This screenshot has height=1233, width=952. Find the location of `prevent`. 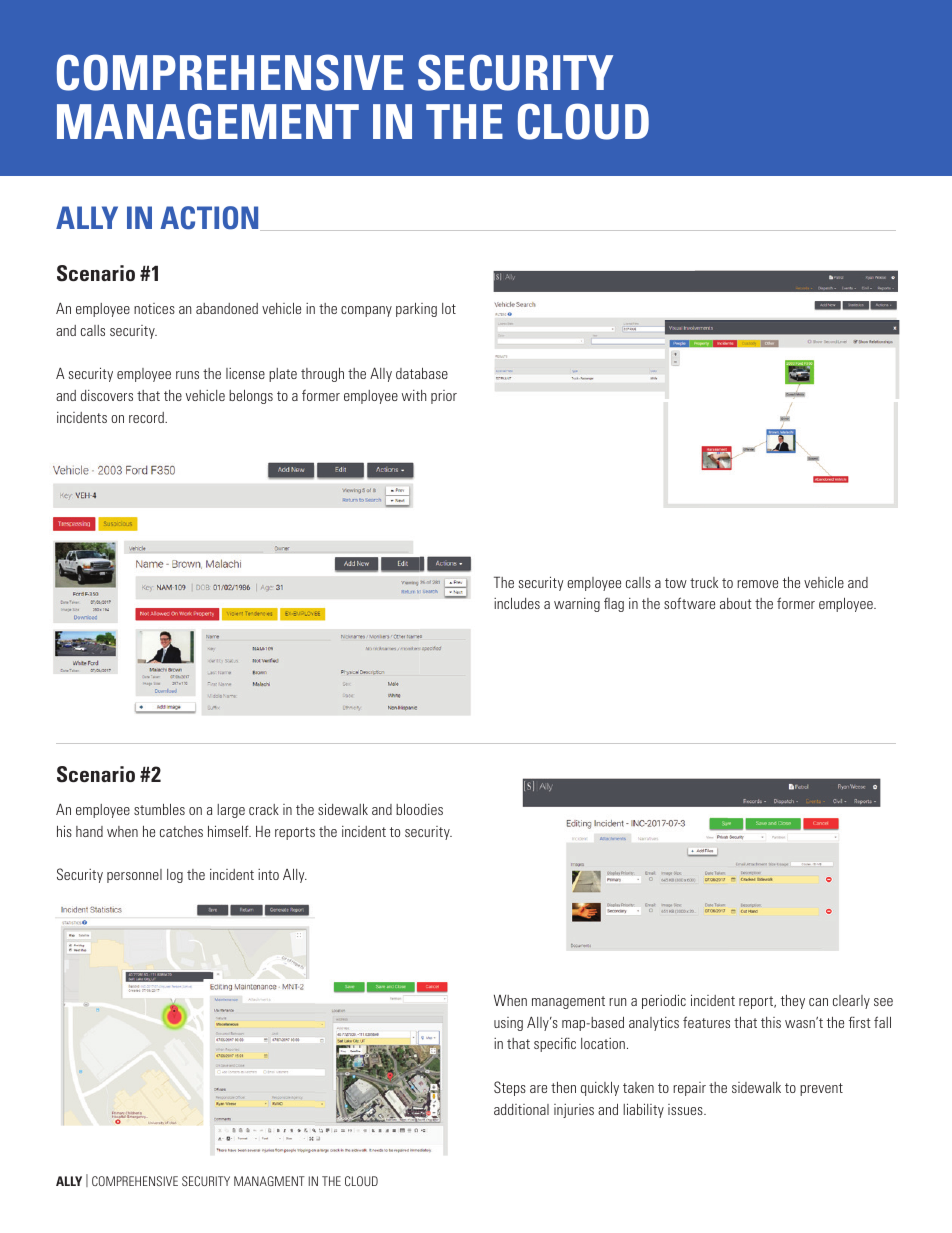

prevent is located at coordinates (821, 1089).
